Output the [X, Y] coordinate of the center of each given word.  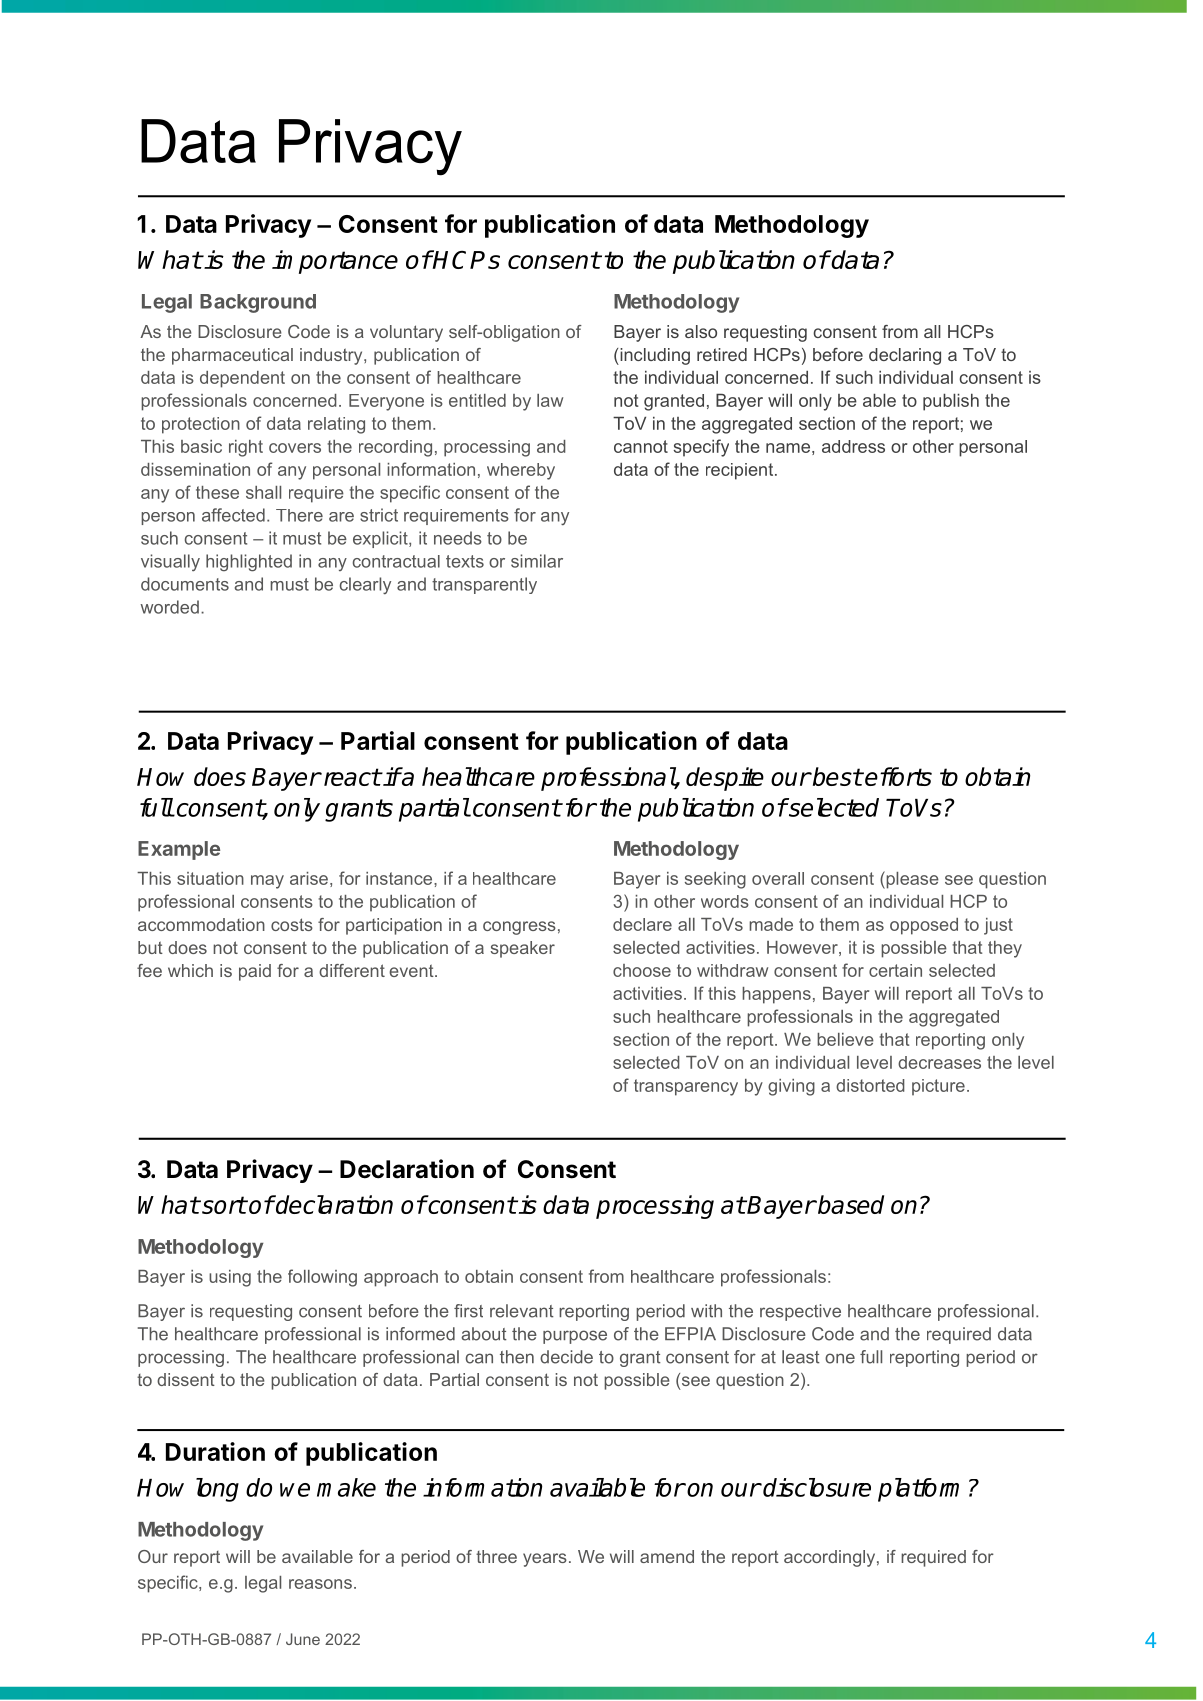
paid [255, 972]
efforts [898, 776]
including [654, 356]
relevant [522, 1311]
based [850, 1204]
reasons [320, 1584]
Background [258, 303]
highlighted [249, 563]
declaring [905, 356]
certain [895, 970]
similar [537, 561]
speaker [523, 949]
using [230, 1278]
